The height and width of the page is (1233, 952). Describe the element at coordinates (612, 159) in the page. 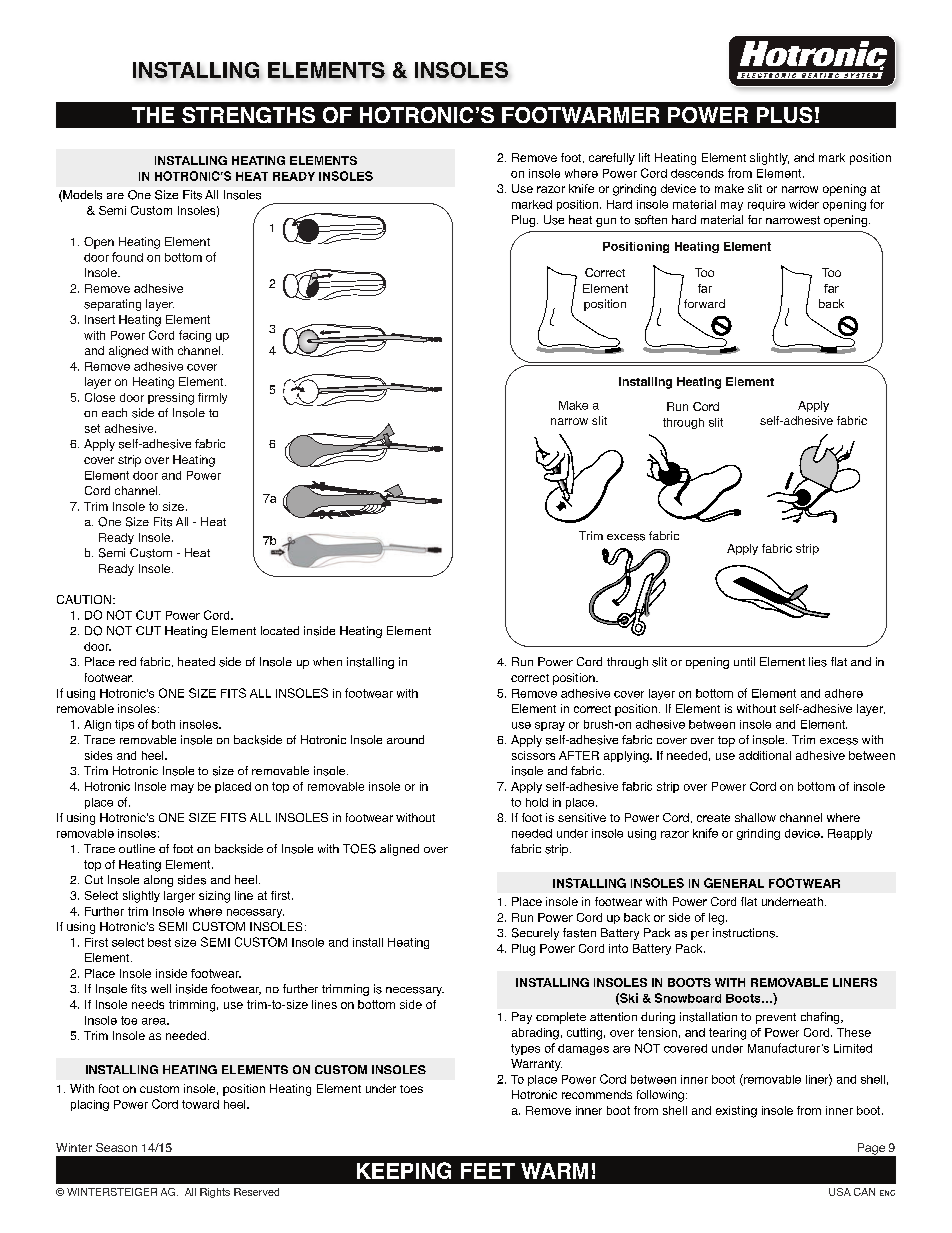

I see `carefully` at that location.
